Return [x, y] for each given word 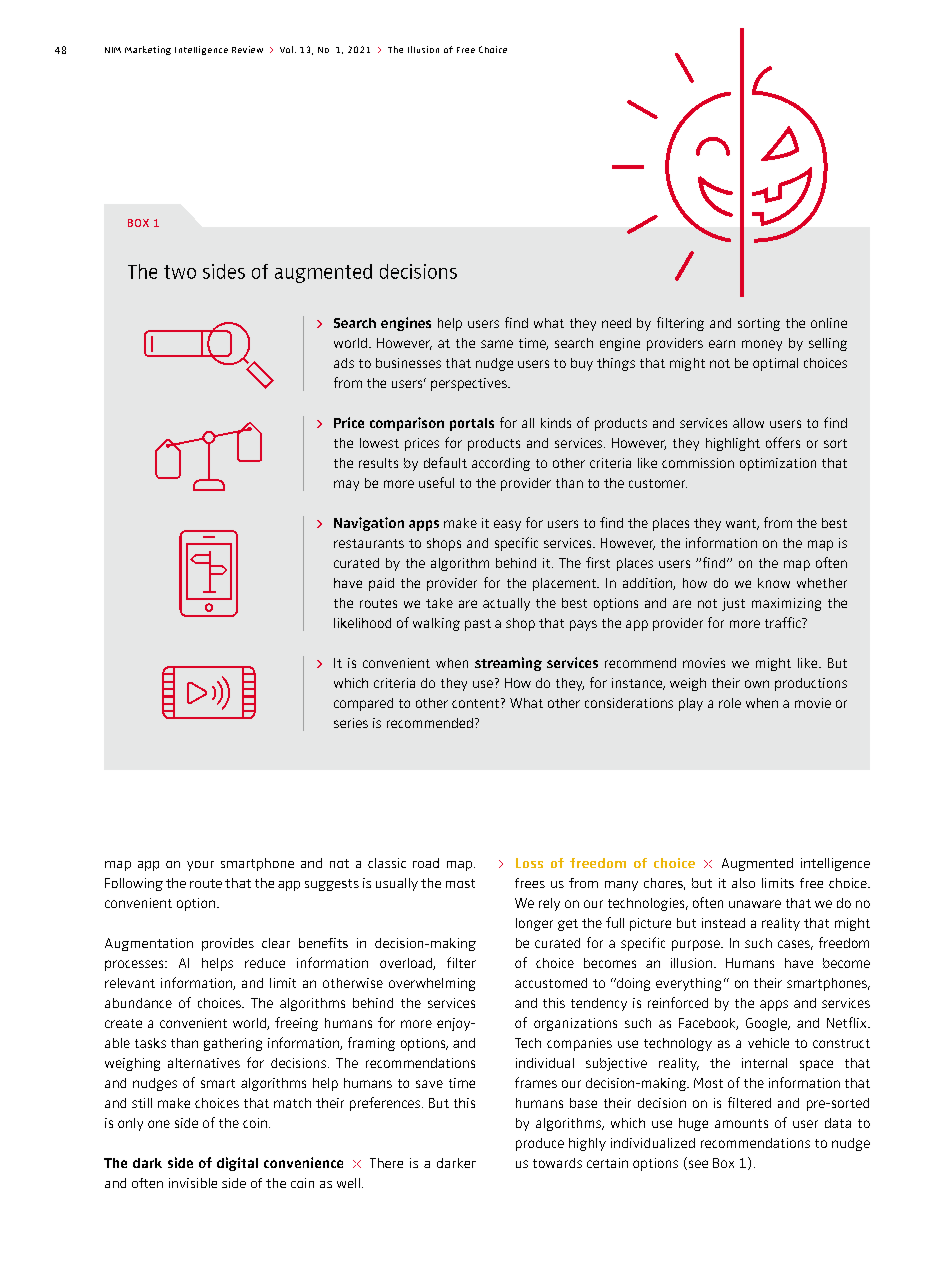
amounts [741, 1123]
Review [247, 49]
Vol [286, 49]
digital [237, 1164]
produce [540, 1144]
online [829, 323]
